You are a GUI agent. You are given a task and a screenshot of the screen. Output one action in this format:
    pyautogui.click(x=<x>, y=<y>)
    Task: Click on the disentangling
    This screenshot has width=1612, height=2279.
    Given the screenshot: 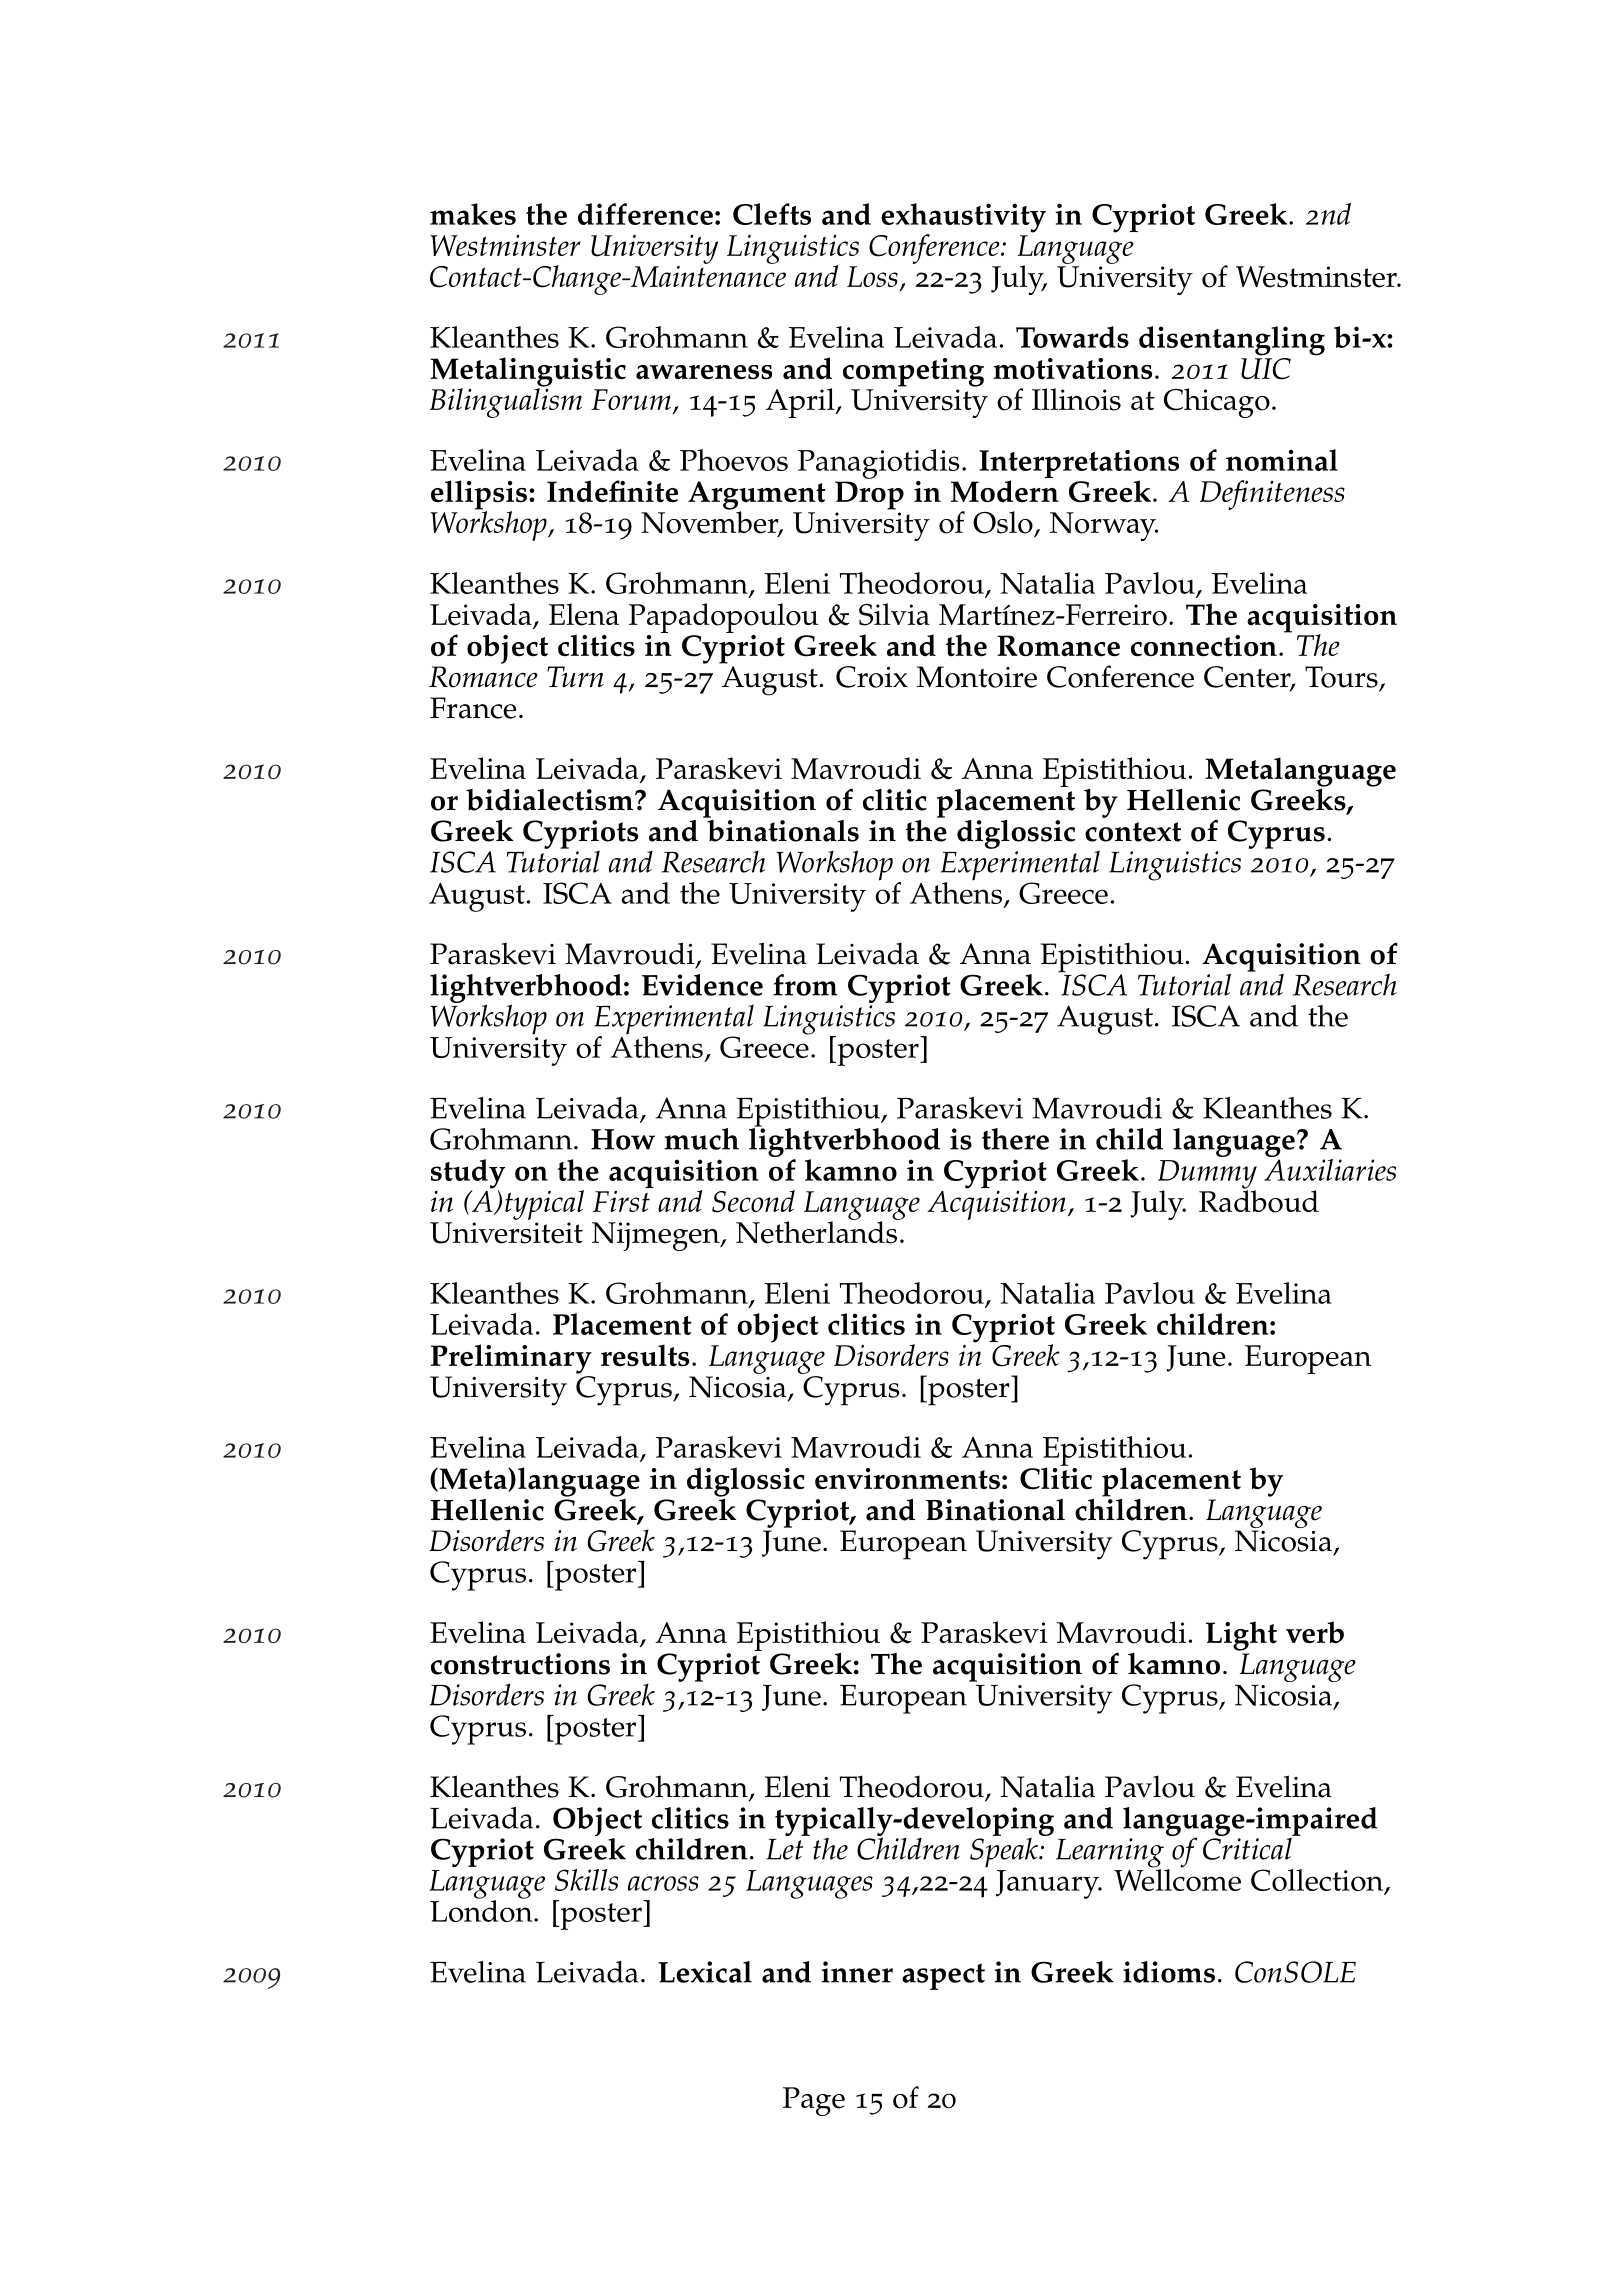 What is the action you would take?
    pyautogui.click(x=1232, y=341)
